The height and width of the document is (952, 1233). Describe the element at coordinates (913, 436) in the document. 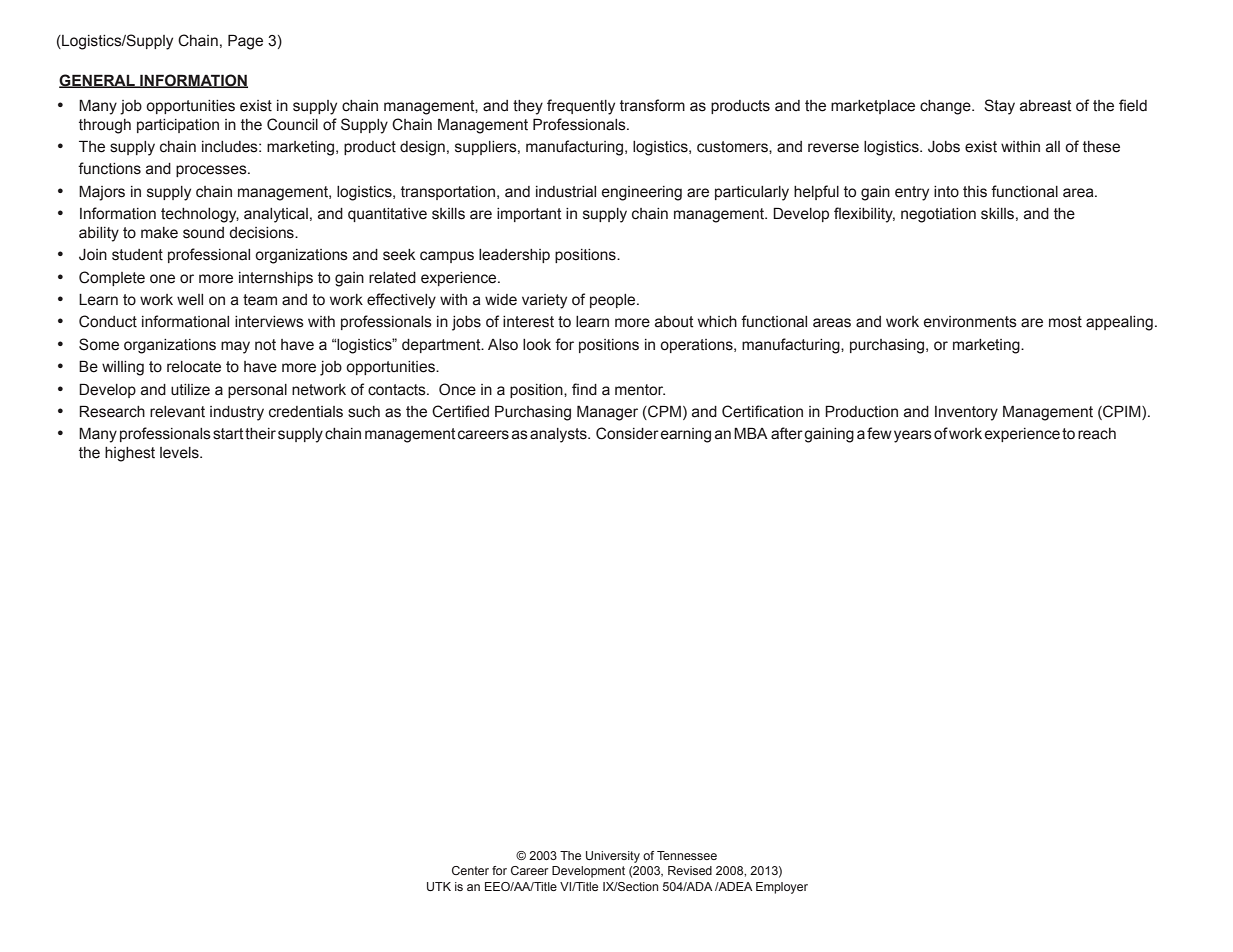

I see `years` at that location.
